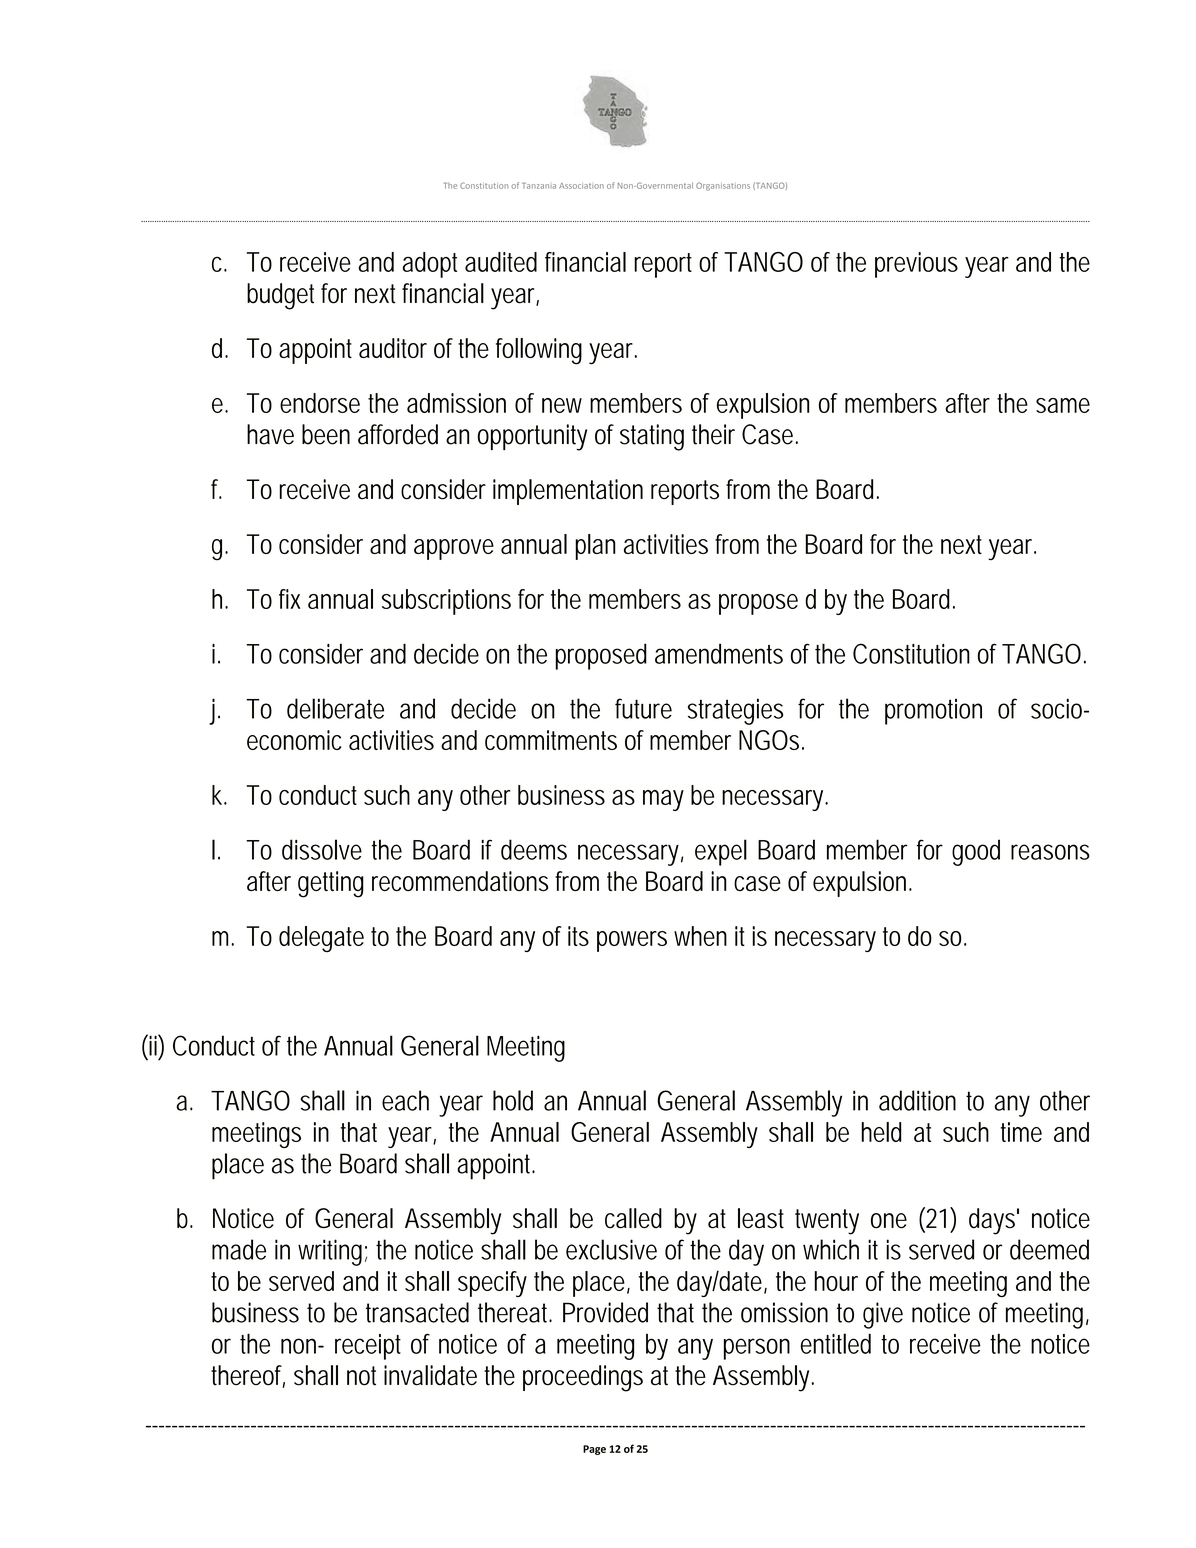 The image size is (1196, 1548). Describe the element at coordinates (916, 265) in the screenshot. I see `previous` at that location.
